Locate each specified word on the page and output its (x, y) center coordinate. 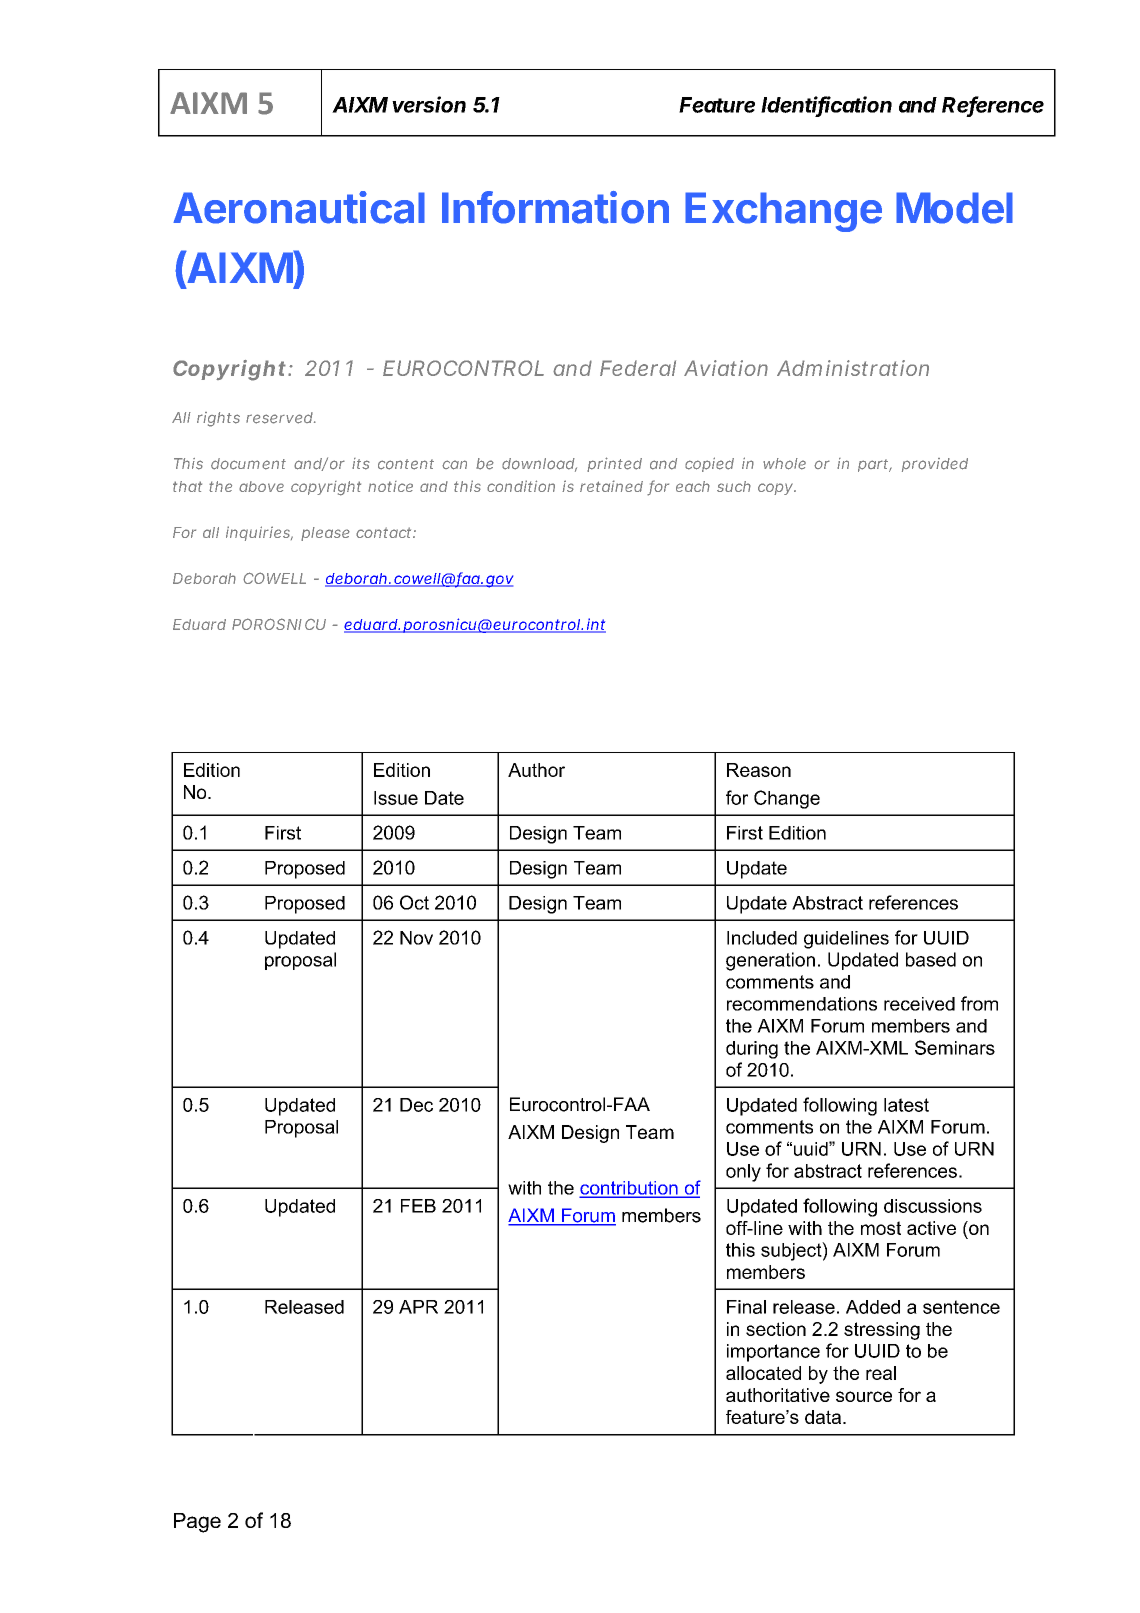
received (919, 1004)
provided (935, 465)
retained (611, 486)
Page (197, 1523)
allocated (763, 1373)
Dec (416, 1105)
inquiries (259, 533)
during (752, 1050)
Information (555, 207)
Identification (826, 105)
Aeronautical (299, 207)
